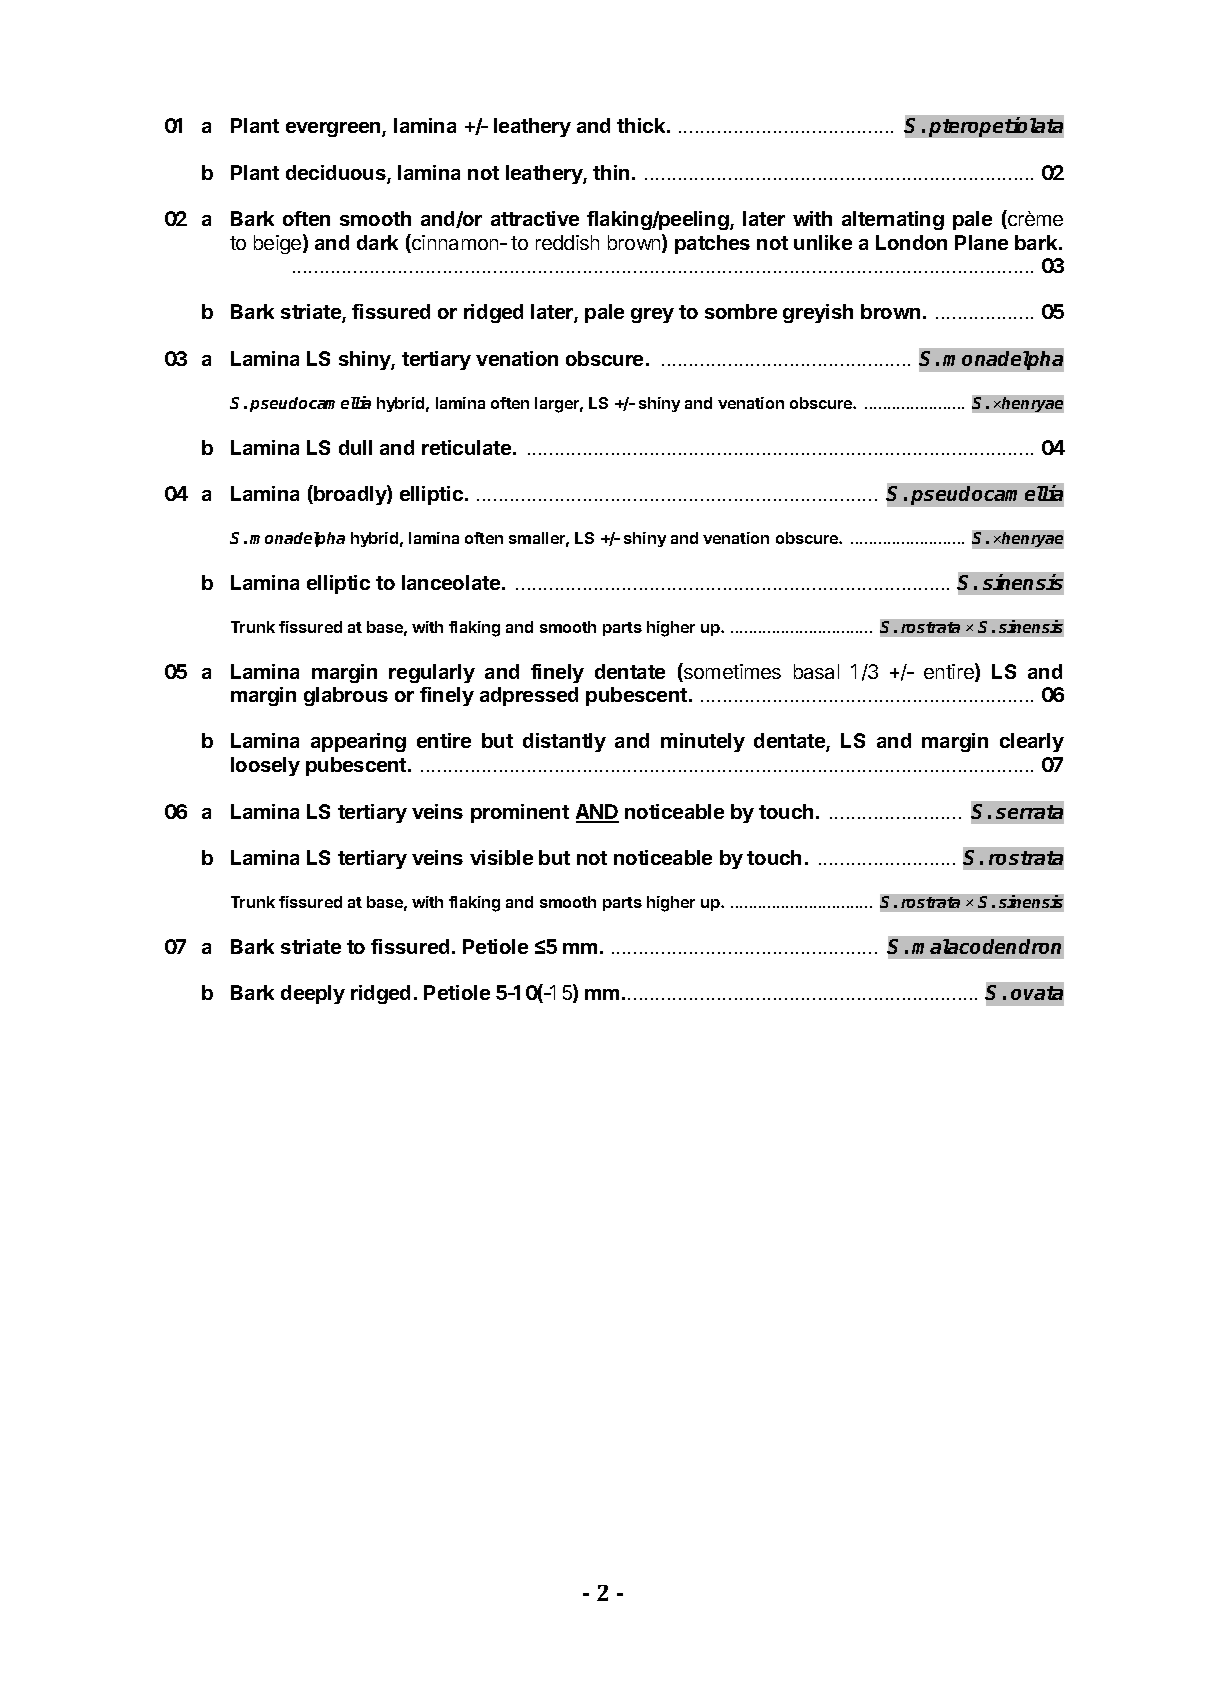 This page has width=1207, height=1707. I want to click on appearing, so click(358, 742).
